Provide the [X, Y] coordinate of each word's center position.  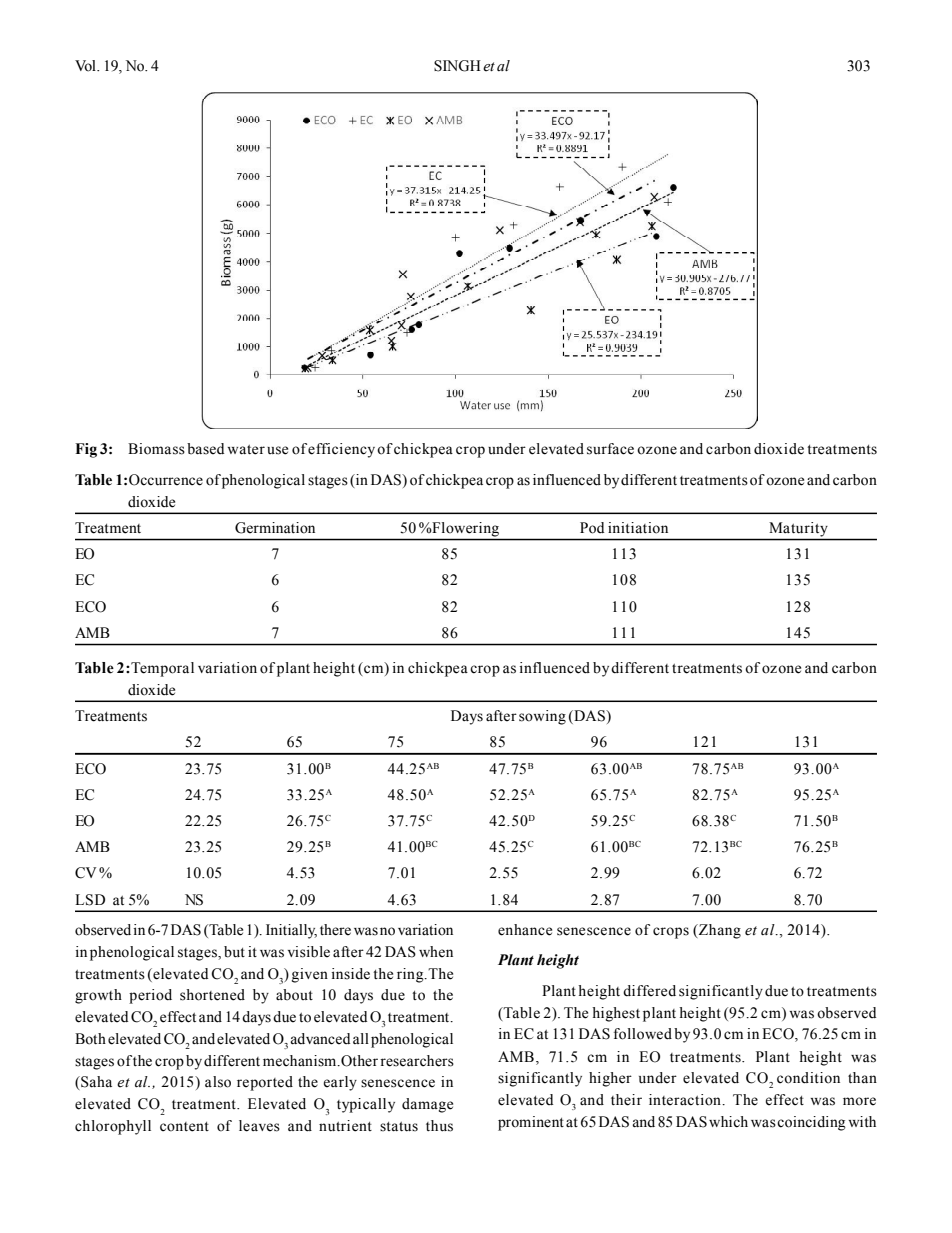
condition [808, 1078]
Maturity [798, 529]
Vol [86, 66]
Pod [592, 528]
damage [427, 1105]
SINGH [457, 66]
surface [610, 449]
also [218, 1082]
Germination [275, 528]
